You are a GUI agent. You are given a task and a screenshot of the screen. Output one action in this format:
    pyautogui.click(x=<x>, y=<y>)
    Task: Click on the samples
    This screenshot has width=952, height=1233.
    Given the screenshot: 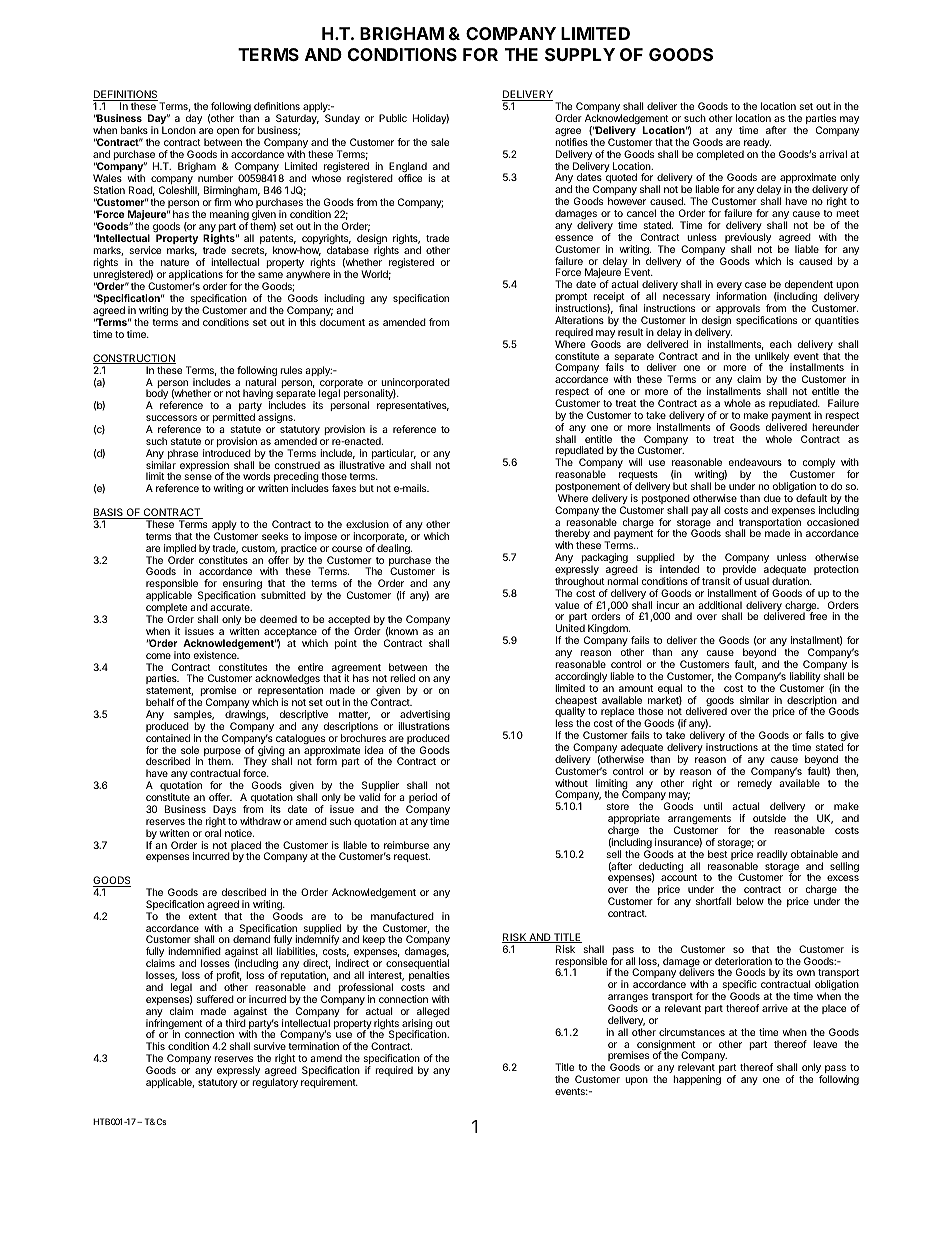 What is the action you would take?
    pyautogui.click(x=194, y=716)
